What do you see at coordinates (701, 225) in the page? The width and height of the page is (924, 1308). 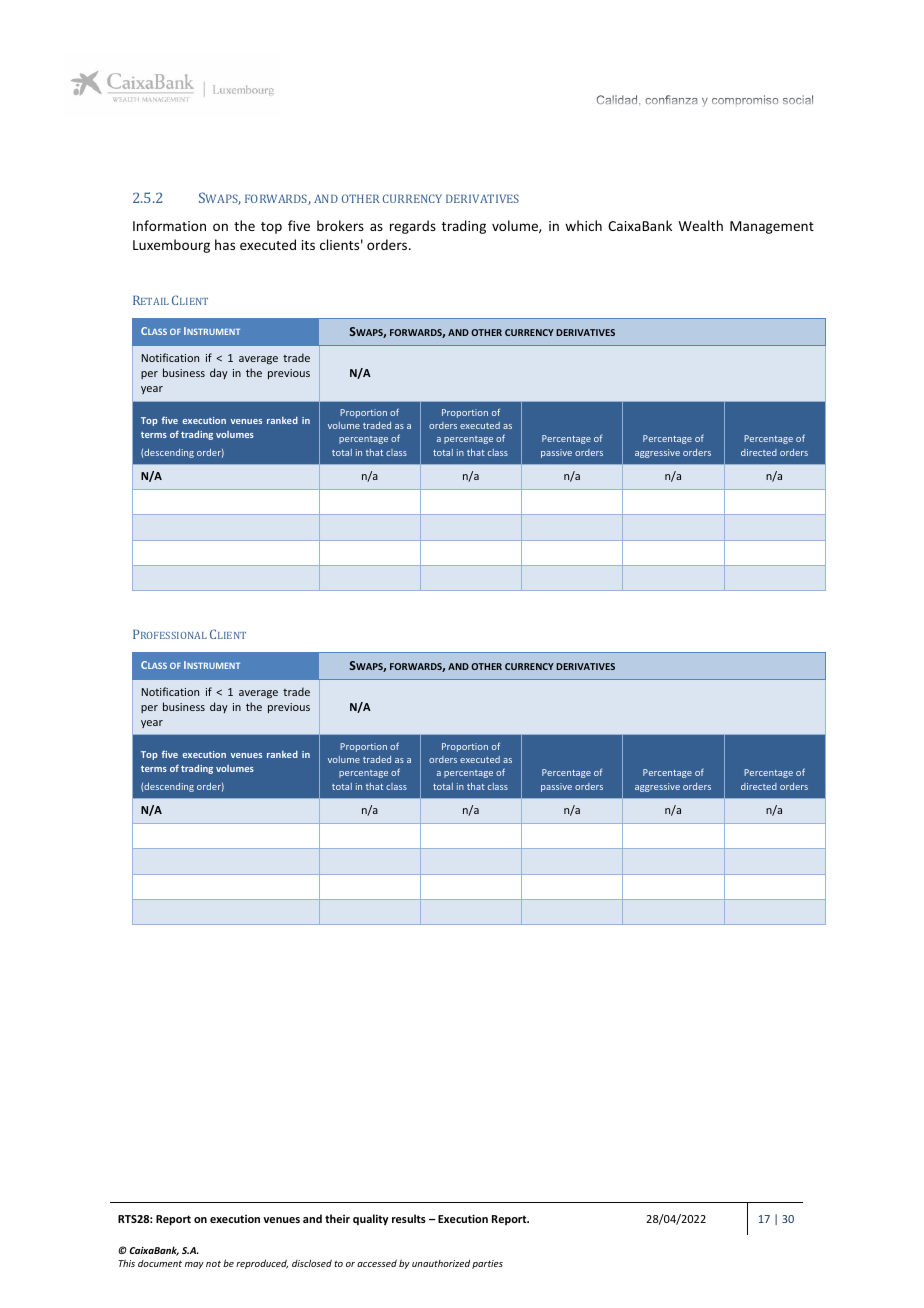 I see `Wealth` at bounding box center [701, 225].
